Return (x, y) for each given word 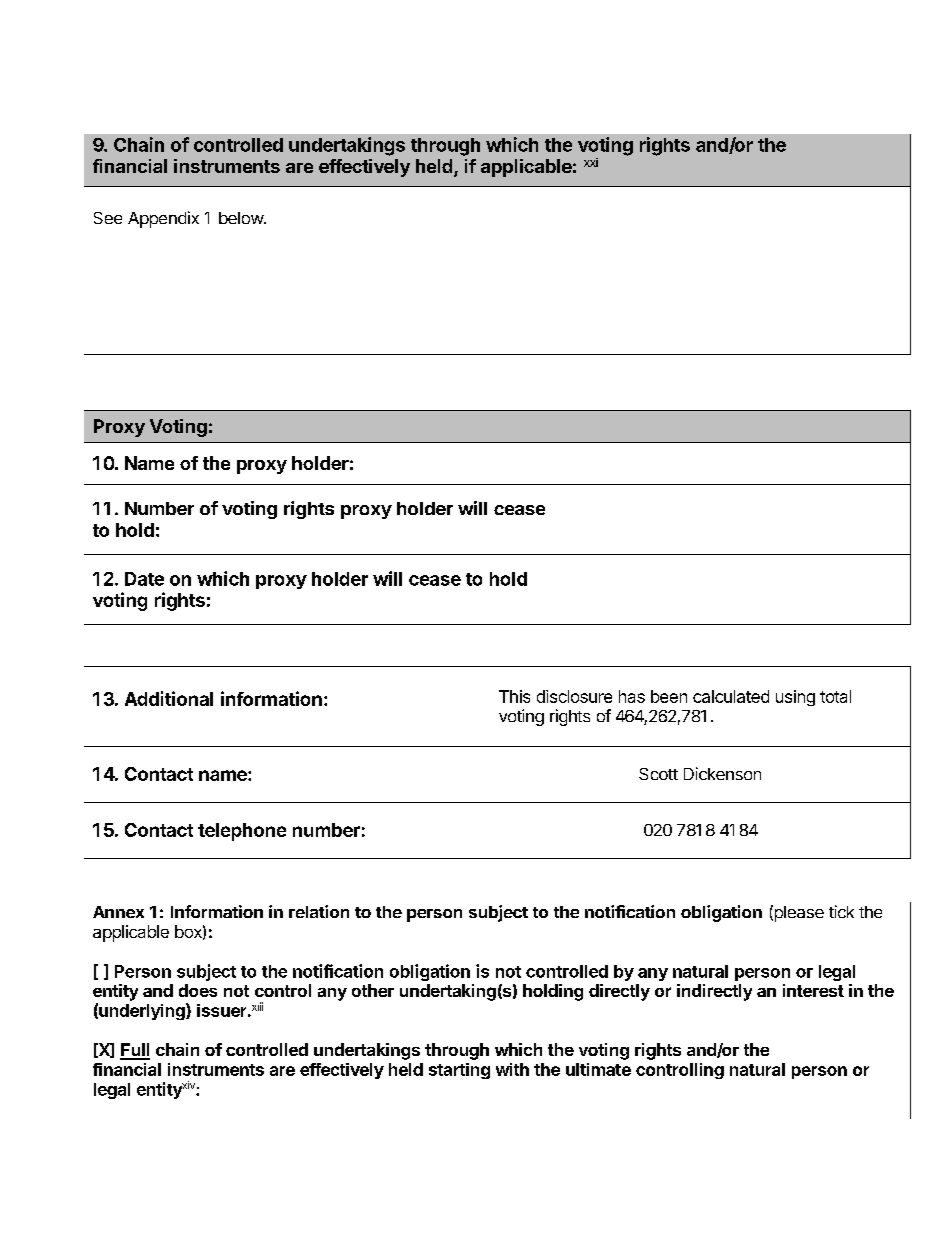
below (242, 218)
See (108, 218)
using (795, 698)
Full (135, 1051)
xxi (591, 162)
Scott (658, 774)
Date (144, 579)
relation (319, 911)
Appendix (163, 219)
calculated (731, 696)
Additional (169, 698)
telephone (242, 832)
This (514, 696)
